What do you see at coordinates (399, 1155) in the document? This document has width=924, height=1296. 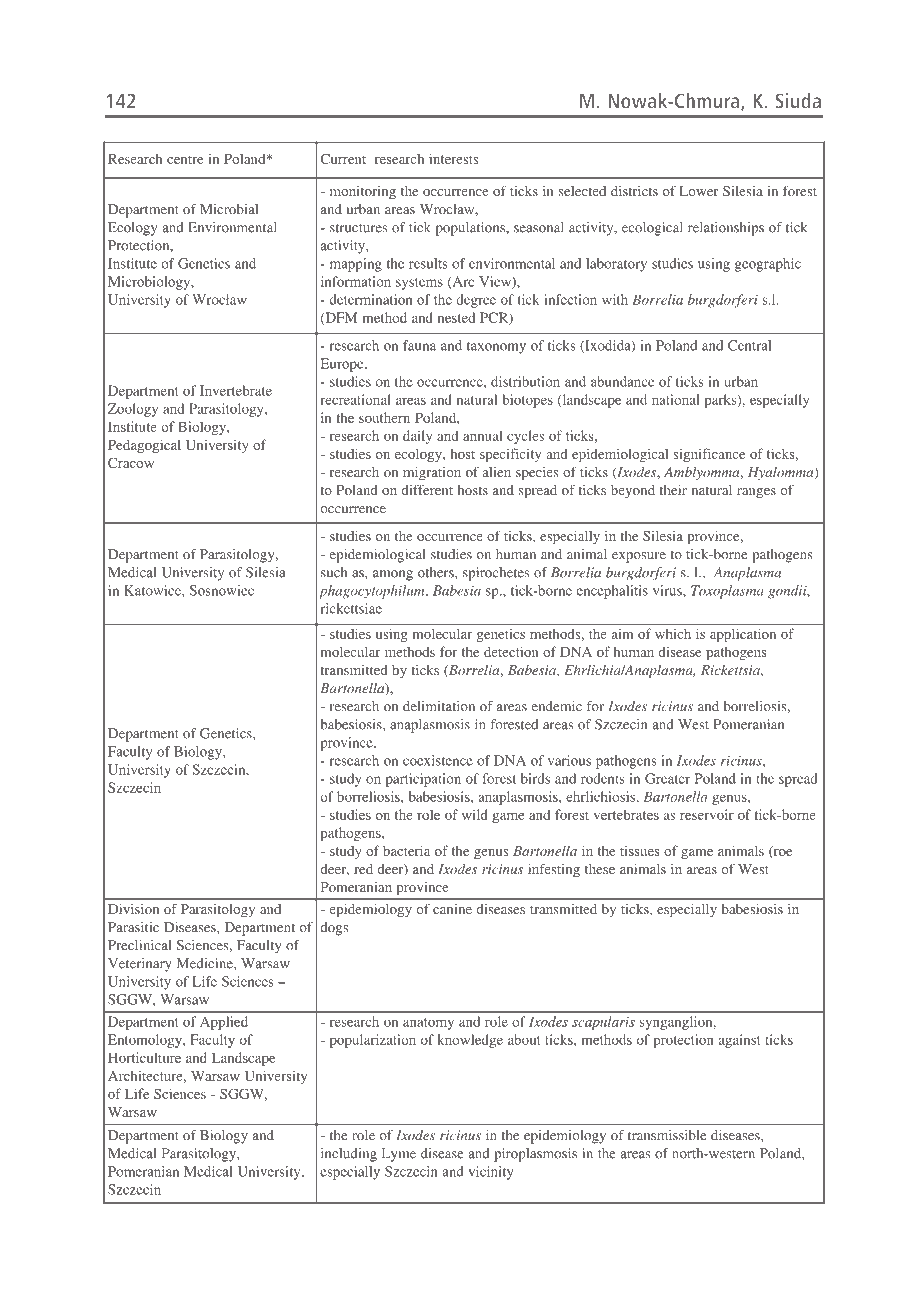 I see `Lyme` at bounding box center [399, 1155].
